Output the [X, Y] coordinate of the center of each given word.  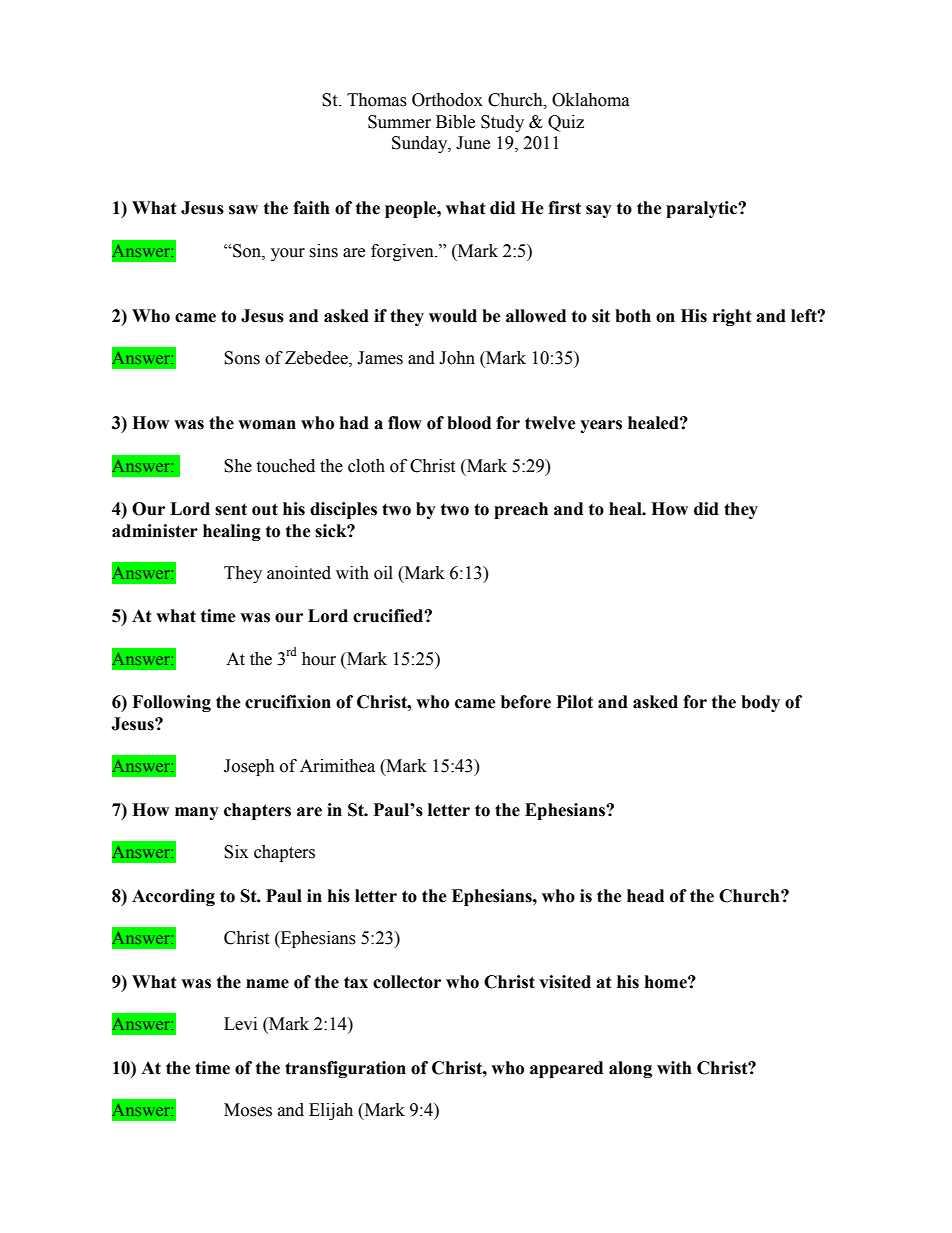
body [760, 703]
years [601, 426]
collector [407, 982]
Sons [242, 358]
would [453, 316]
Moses [248, 1110]
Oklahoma [591, 100]
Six [236, 852]
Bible [455, 122]
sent [231, 509]
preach [521, 510]
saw [243, 210]
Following [171, 703]
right [732, 317]
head [645, 896]
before [526, 702]
